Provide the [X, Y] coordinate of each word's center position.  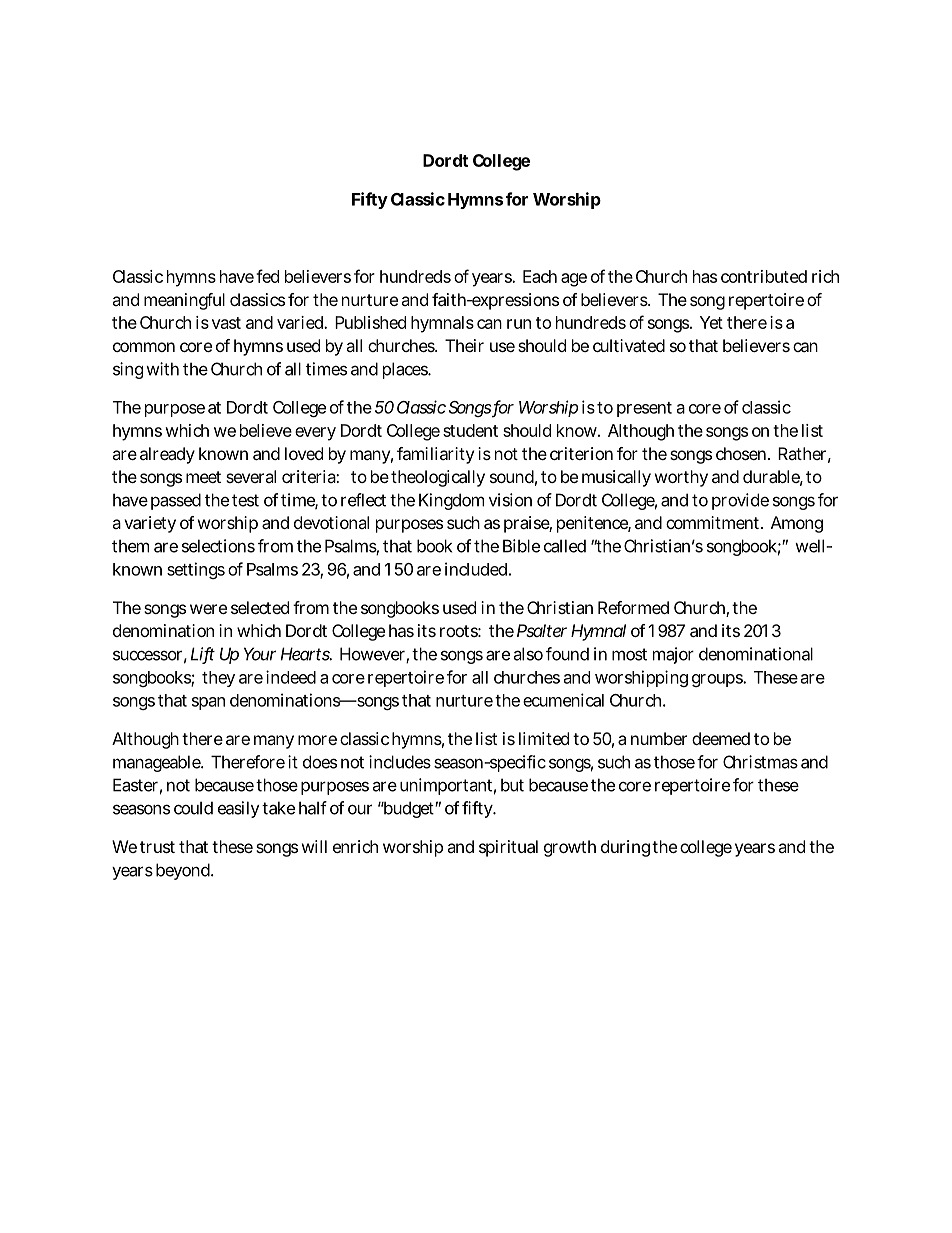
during [625, 848]
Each [540, 276]
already [167, 455]
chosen [741, 453]
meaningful [184, 301]
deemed [721, 738]
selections [218, 546]
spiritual [508, 848]
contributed [764, 276]
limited [544, 738]
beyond [183, 871]
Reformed [633, 607]
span [208, 703]
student [470, 430]
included [476, 569]
